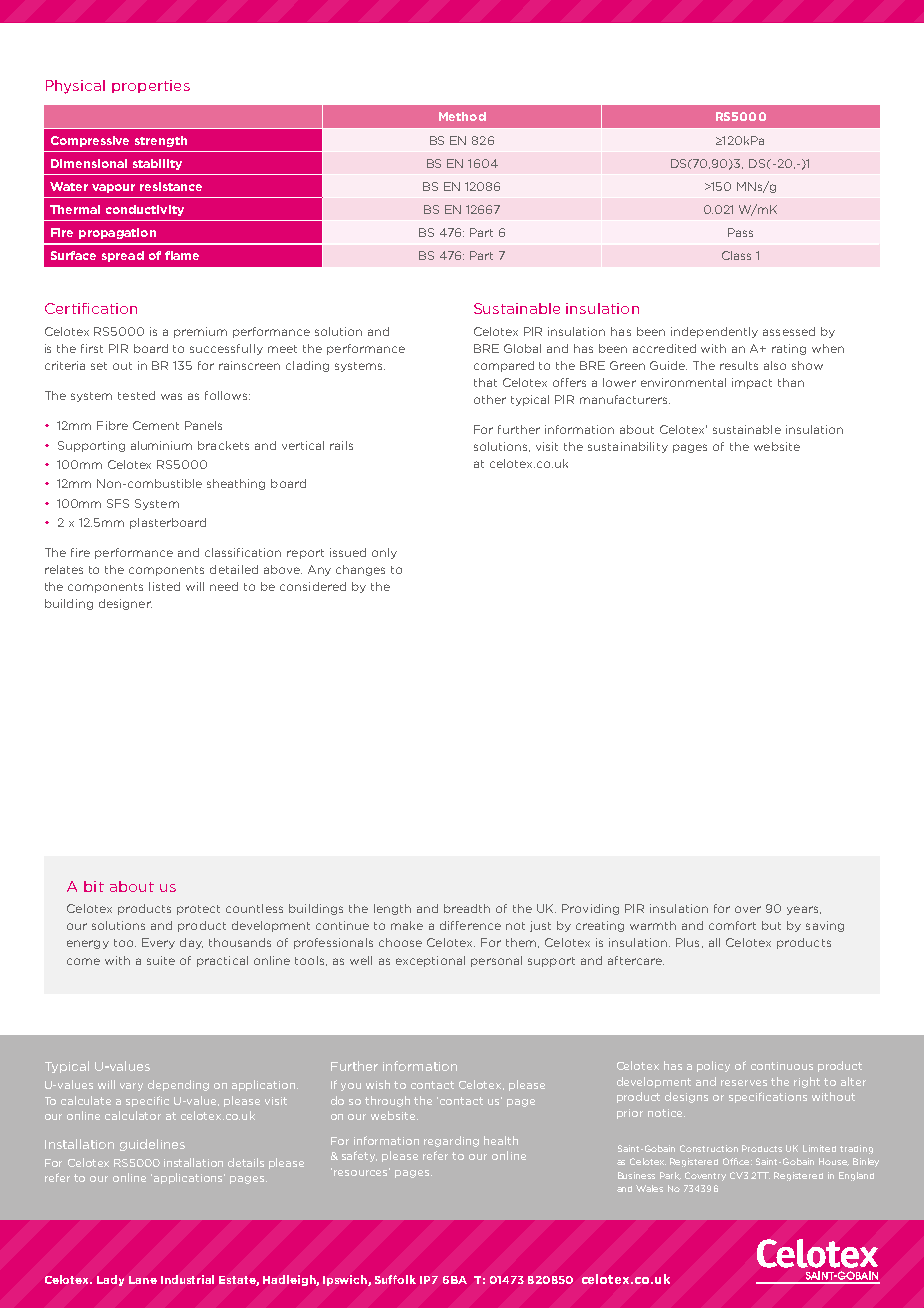  I want to click on Pass, so click(740, 232).
